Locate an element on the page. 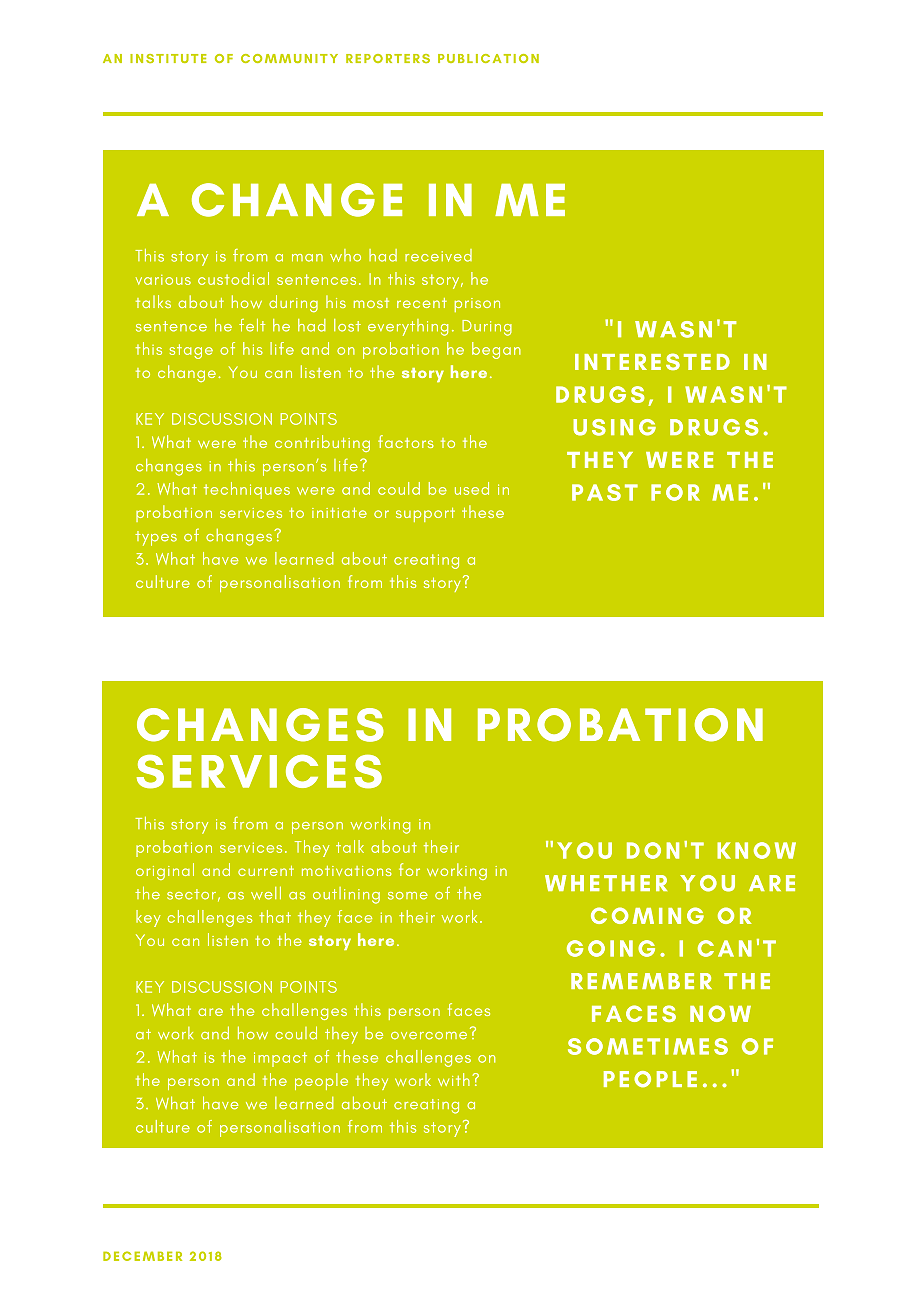 Image resolution: width=924 pixels, height=1308 pixels. with is located at coordinates (454, 1079).
